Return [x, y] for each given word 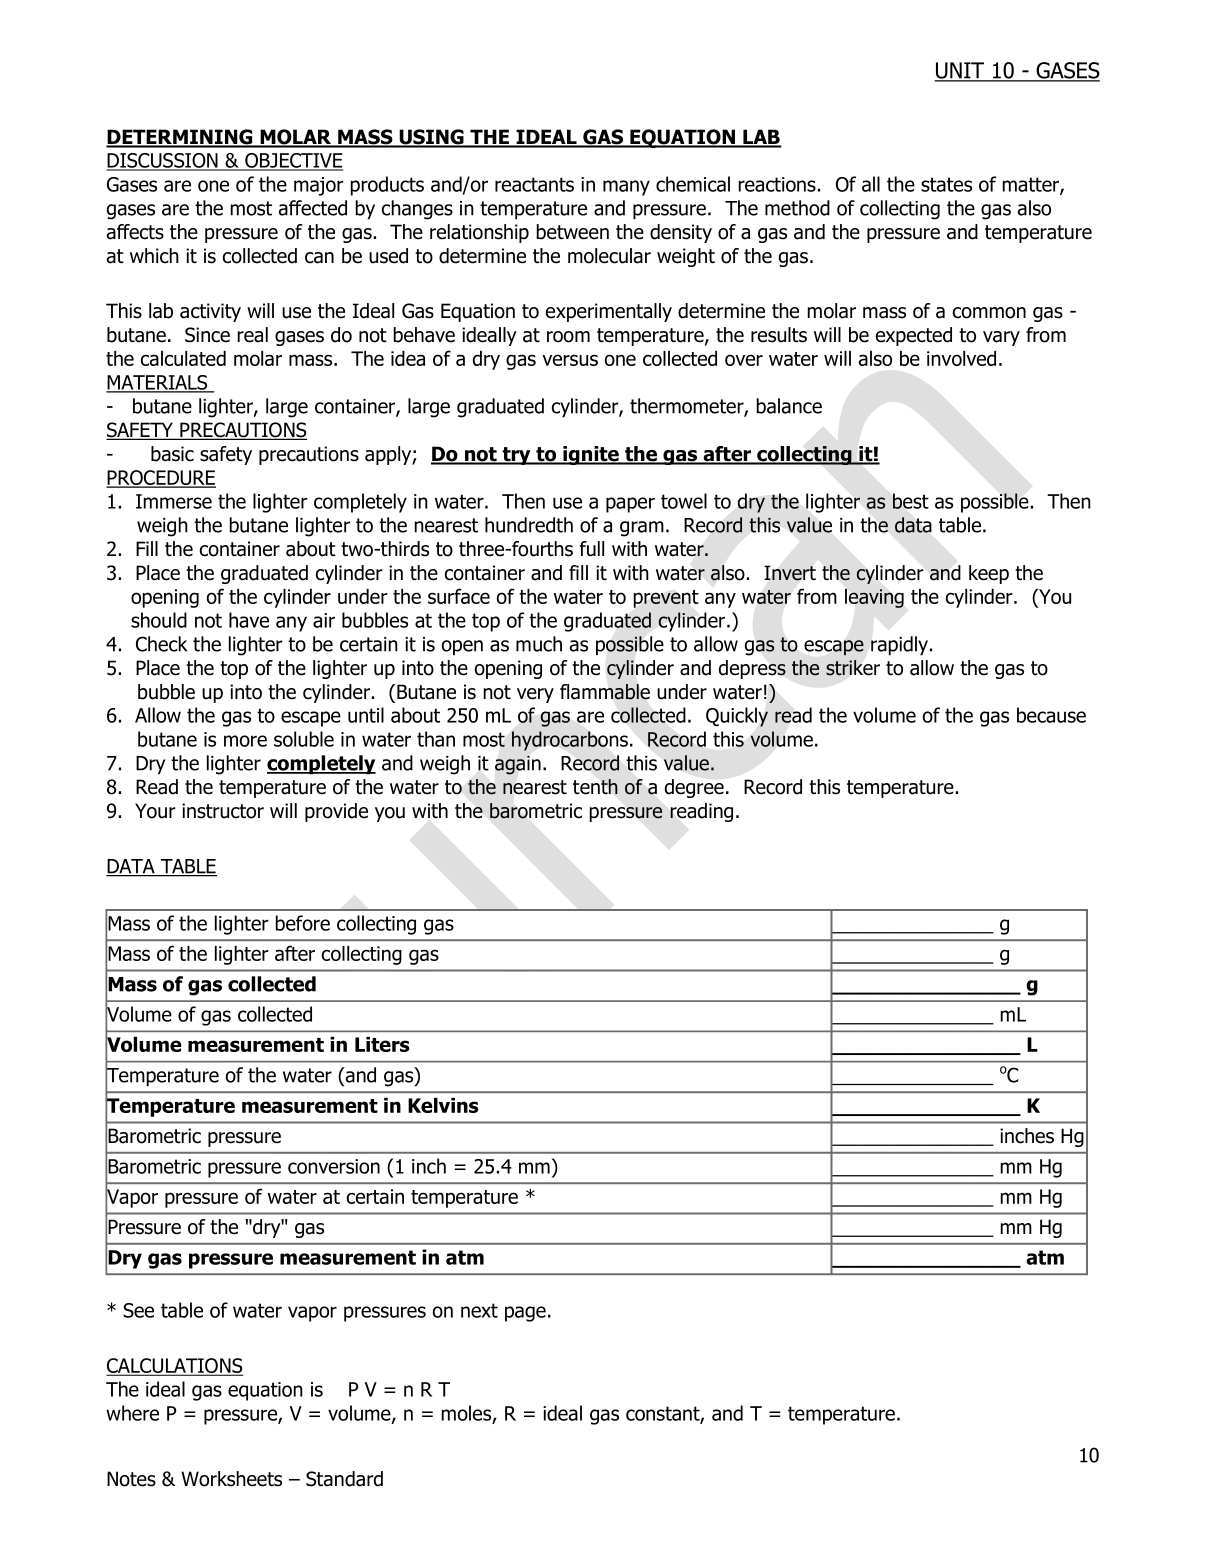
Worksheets [231, 1479]
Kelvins [443, 1105]
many [626, 188]
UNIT [961, 71]
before [302, 923]
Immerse [174, 501]
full [592, 549]
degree [694, 788]
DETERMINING [180, 138]
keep [989, 574]
